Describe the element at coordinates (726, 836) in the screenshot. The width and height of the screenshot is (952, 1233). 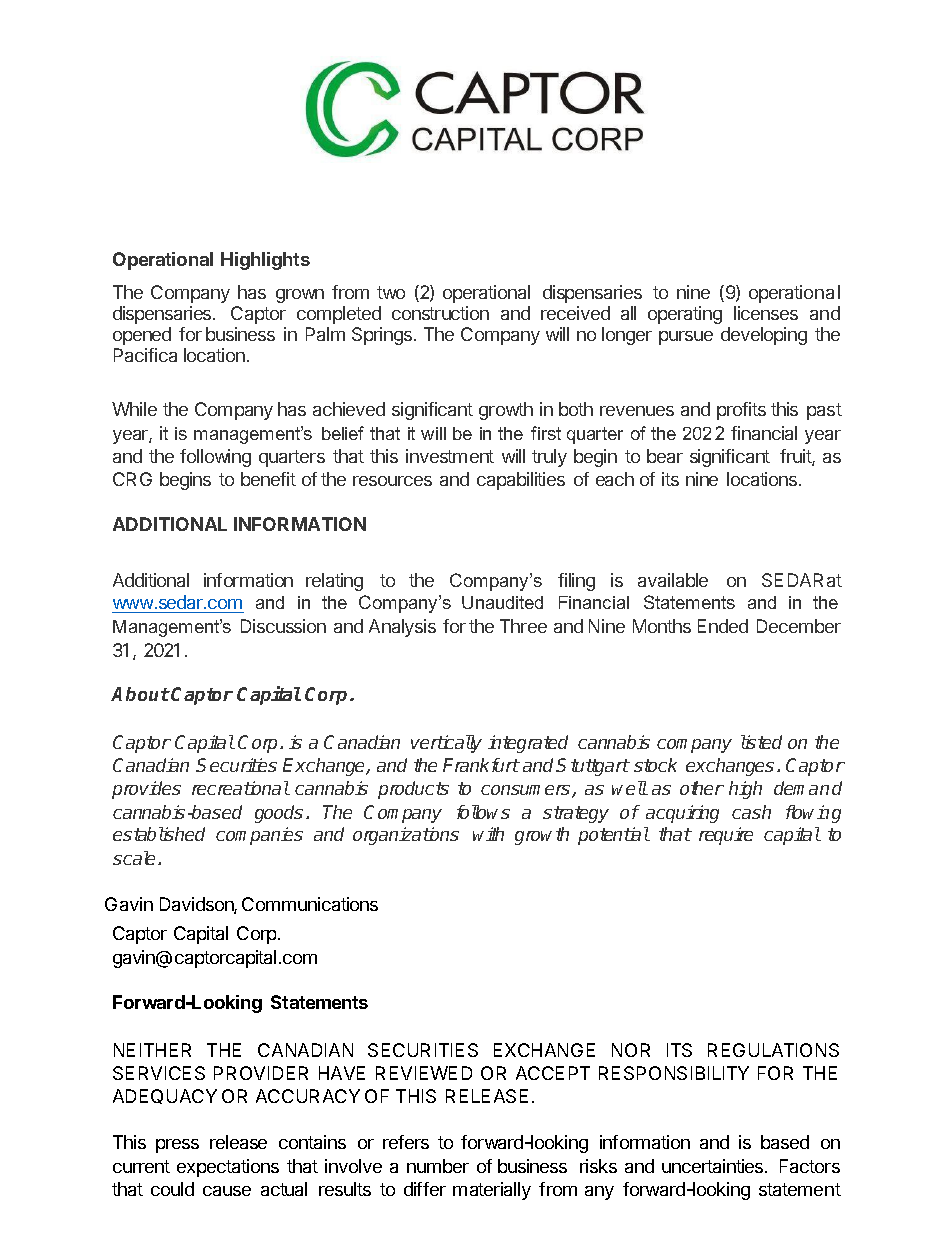
I see `require` at that location.
